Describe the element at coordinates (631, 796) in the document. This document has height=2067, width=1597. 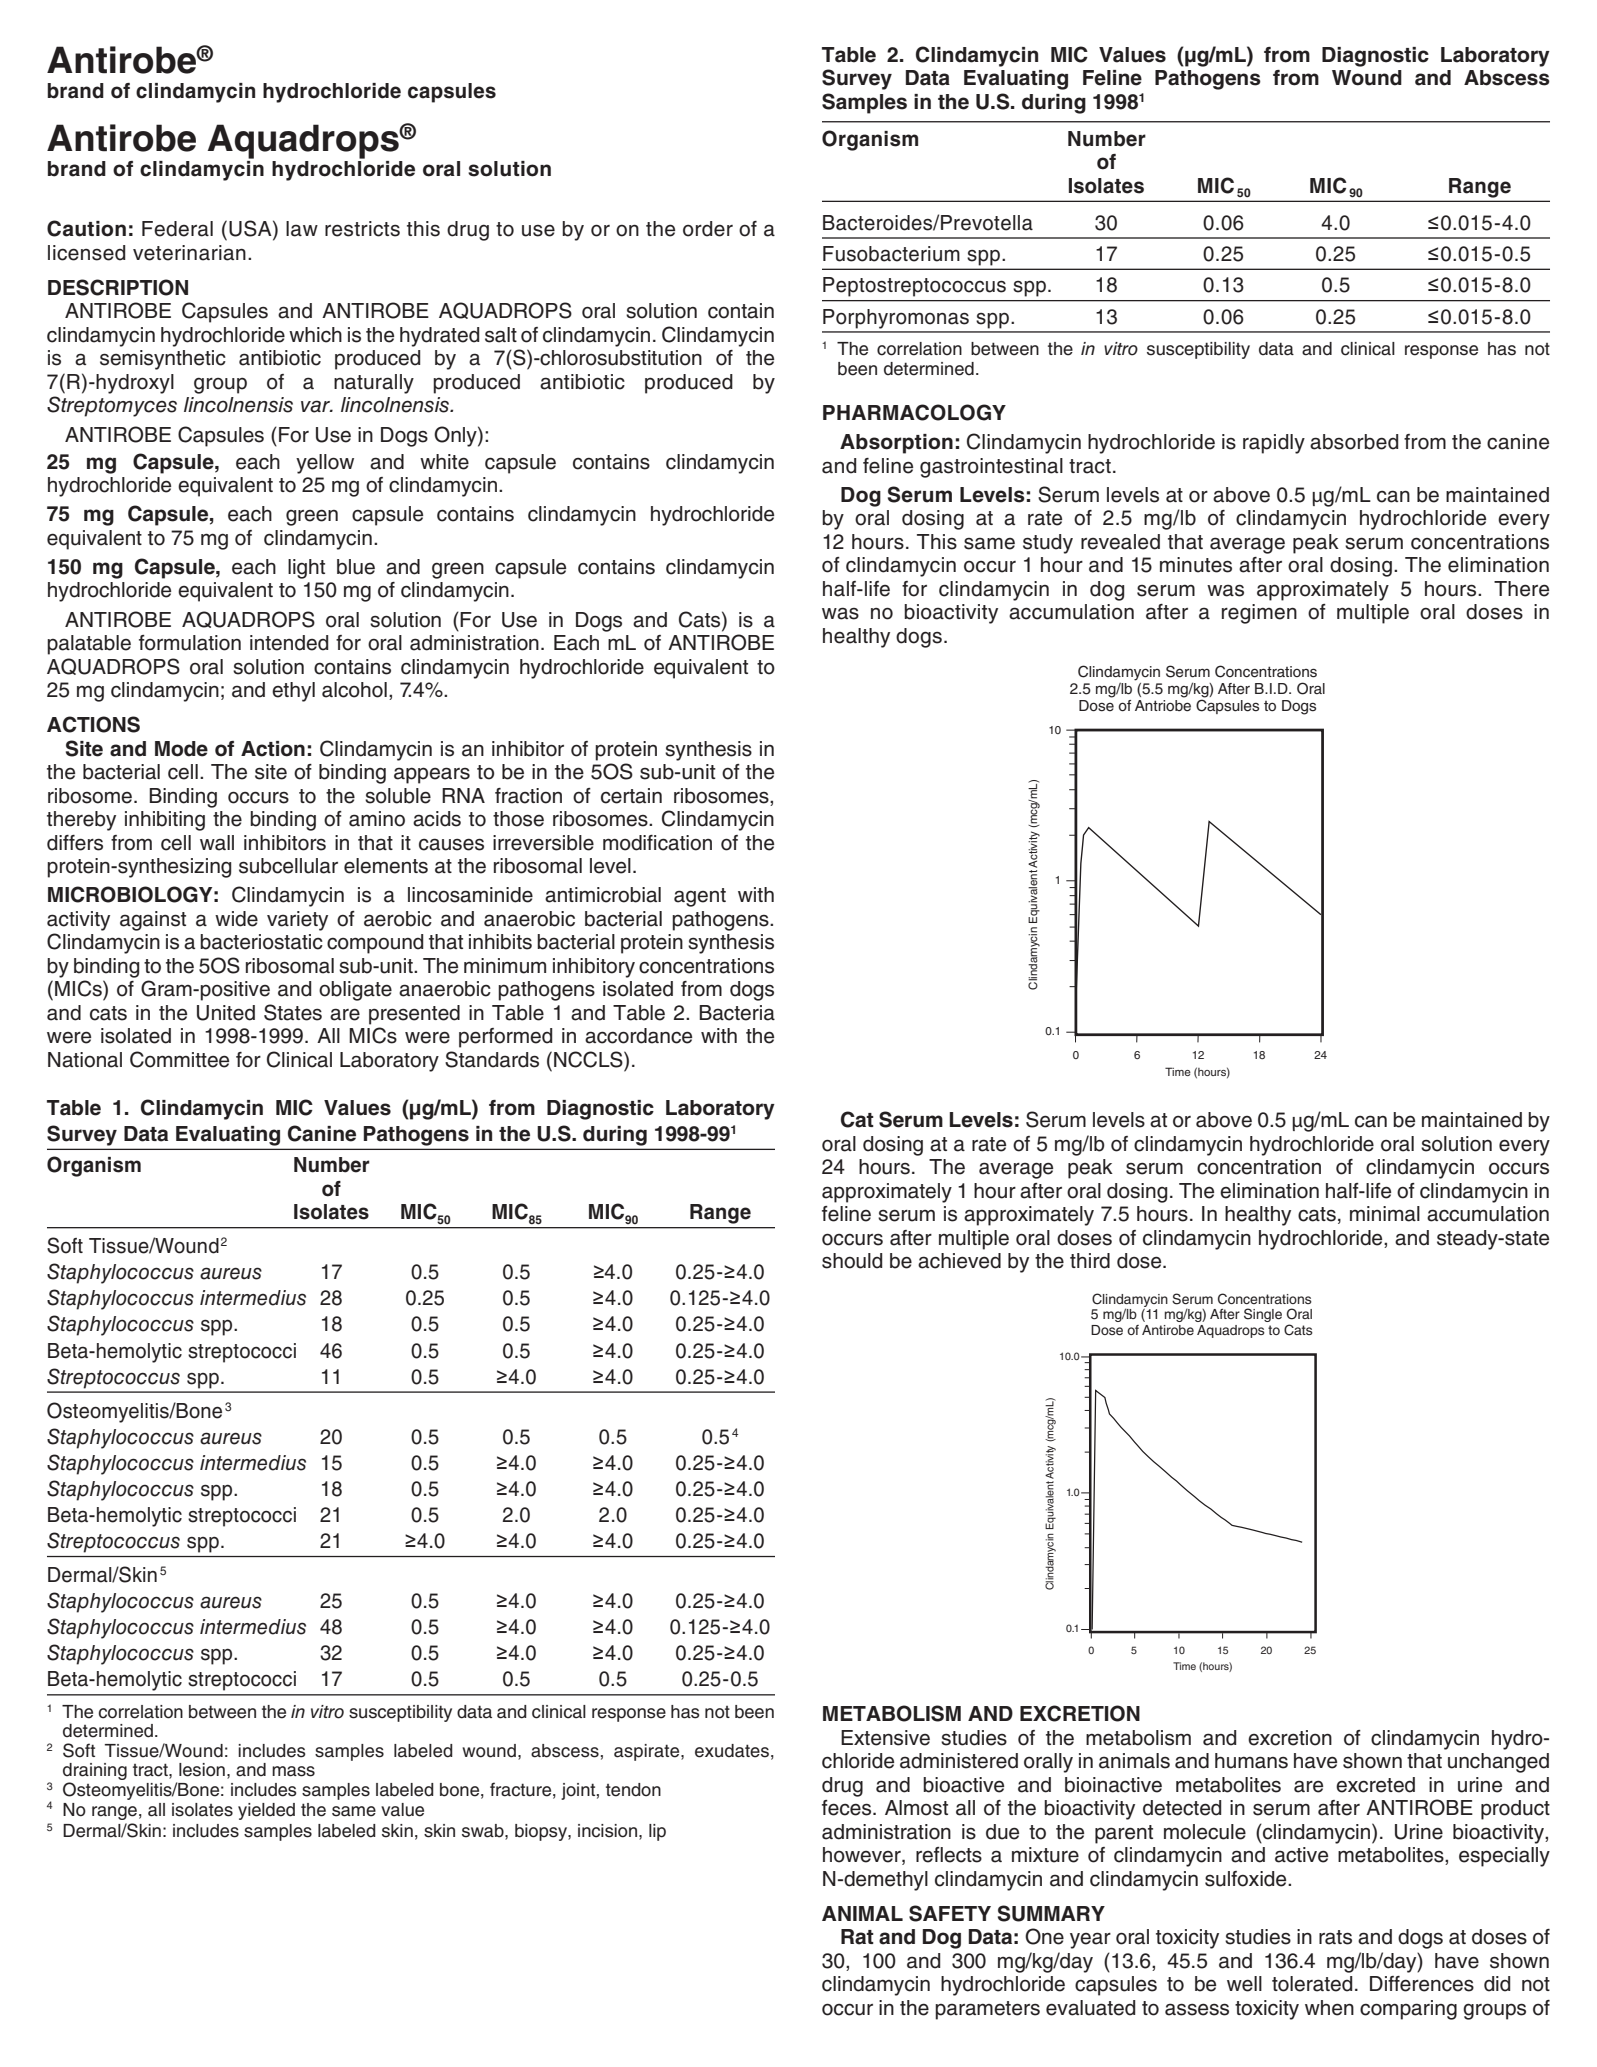
I see `certain` at that location.
